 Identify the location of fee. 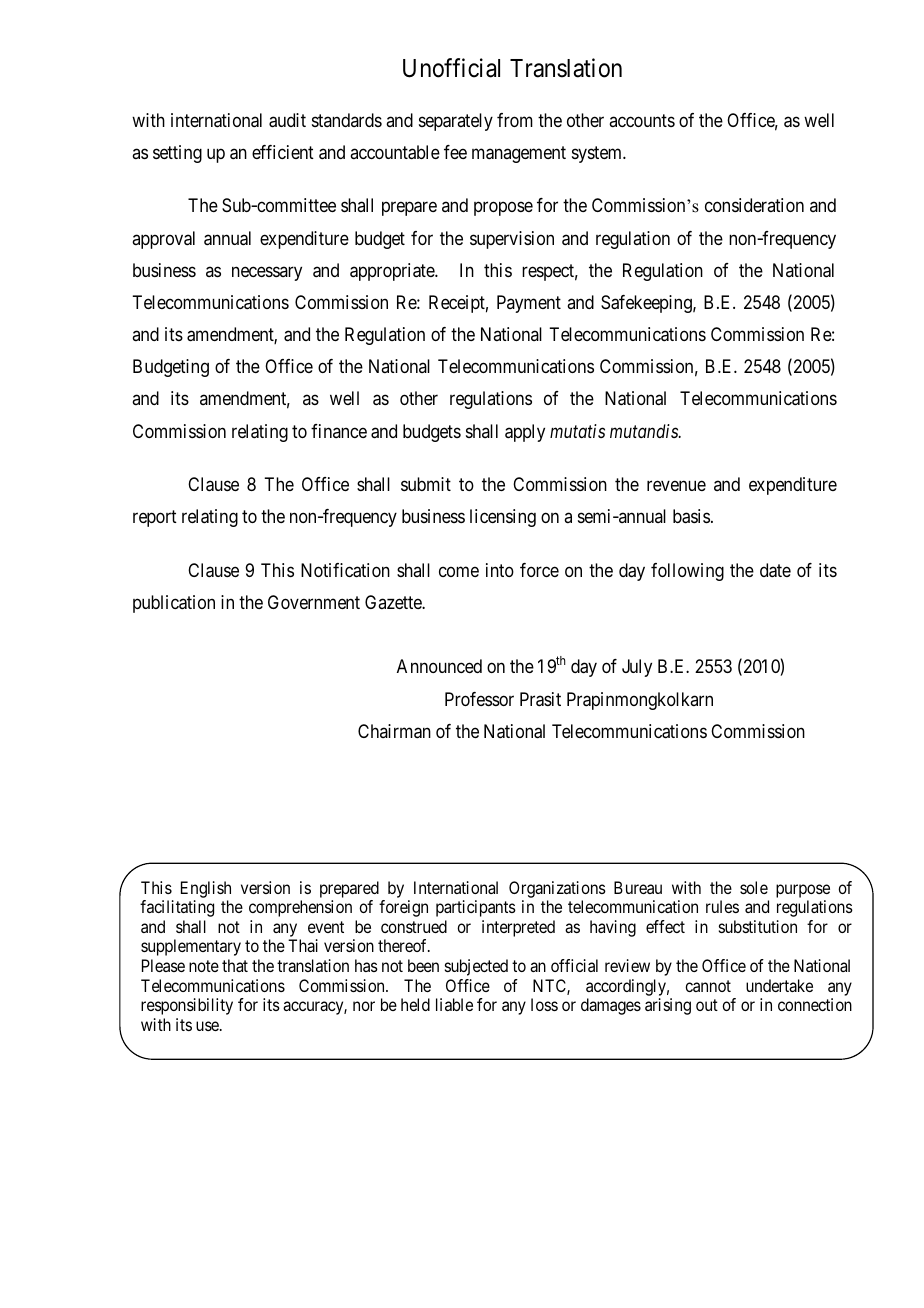
(455, 152).
